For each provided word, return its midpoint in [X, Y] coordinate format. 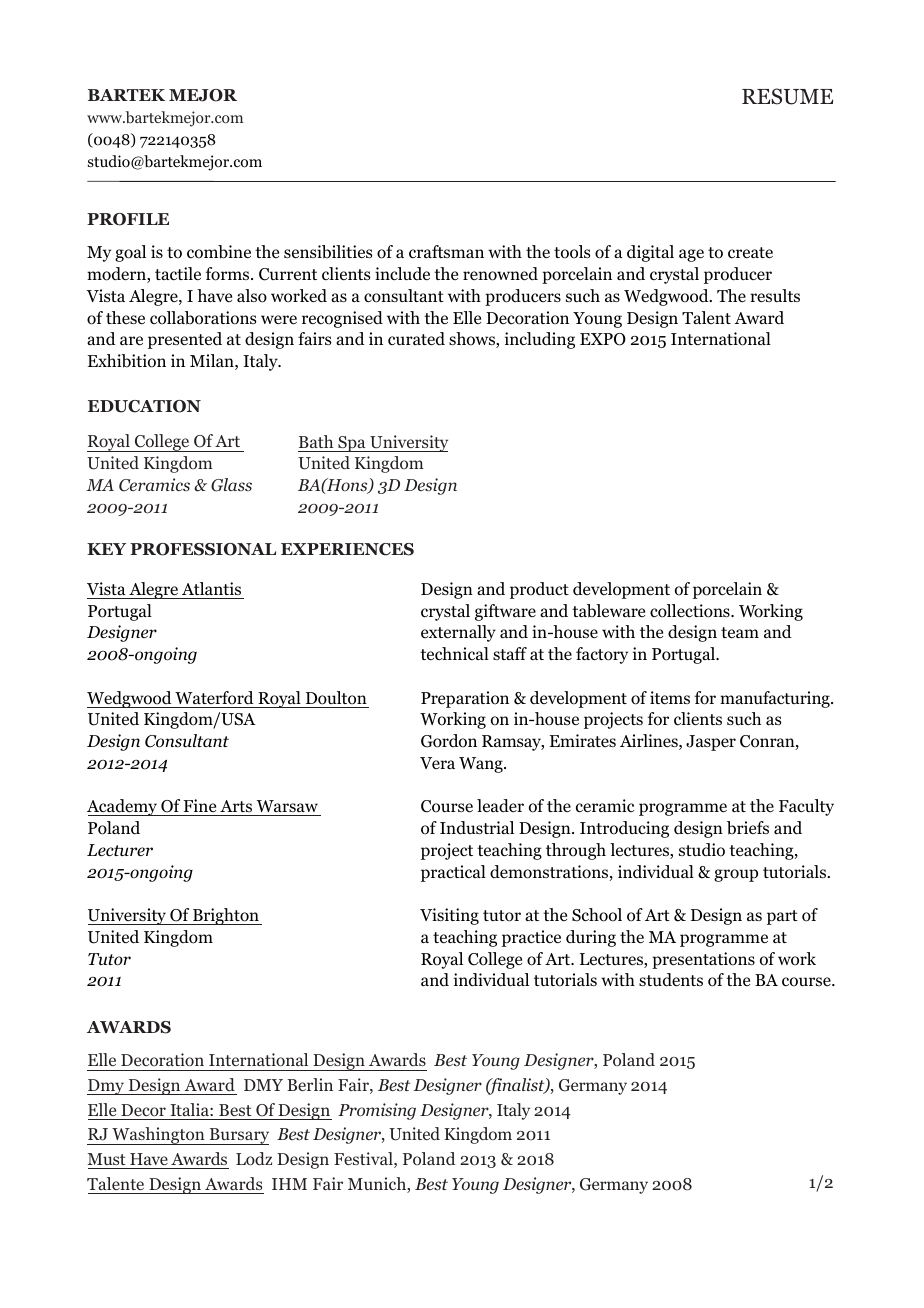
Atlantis [211, 588]
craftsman [446, 251]
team [740, 632]
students [671, 980]
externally [458, 633]
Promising [377, 1111]
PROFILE [128, 219]
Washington [158, 1136]
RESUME [787, 96]
